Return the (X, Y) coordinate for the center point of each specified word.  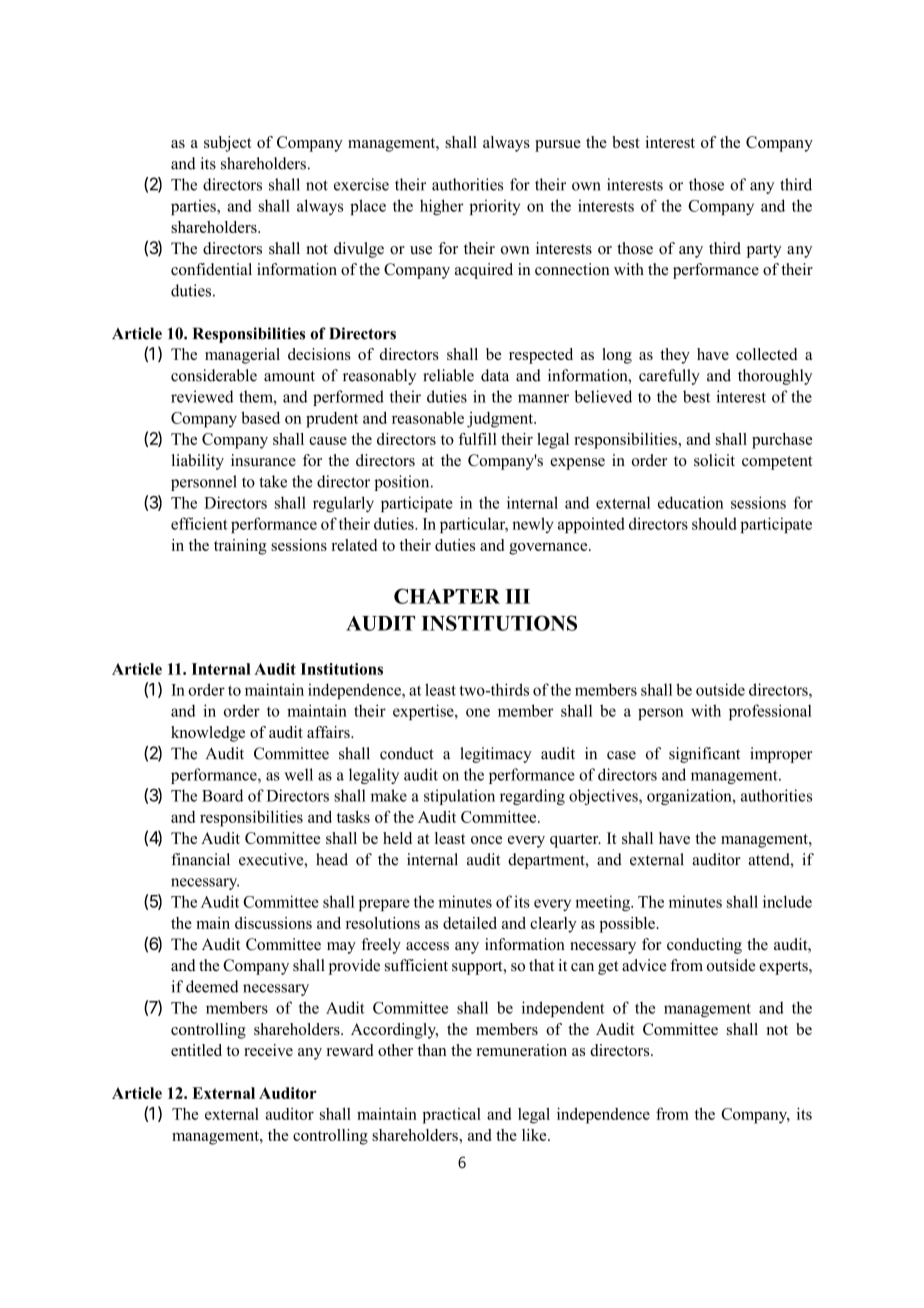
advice (644, 965)
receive (268, 1050)
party (764, 251)
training (240, 547)
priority (494, 207)
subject (228, 144)
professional (770, 712)
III (517, 596)
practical (451, 1116)
